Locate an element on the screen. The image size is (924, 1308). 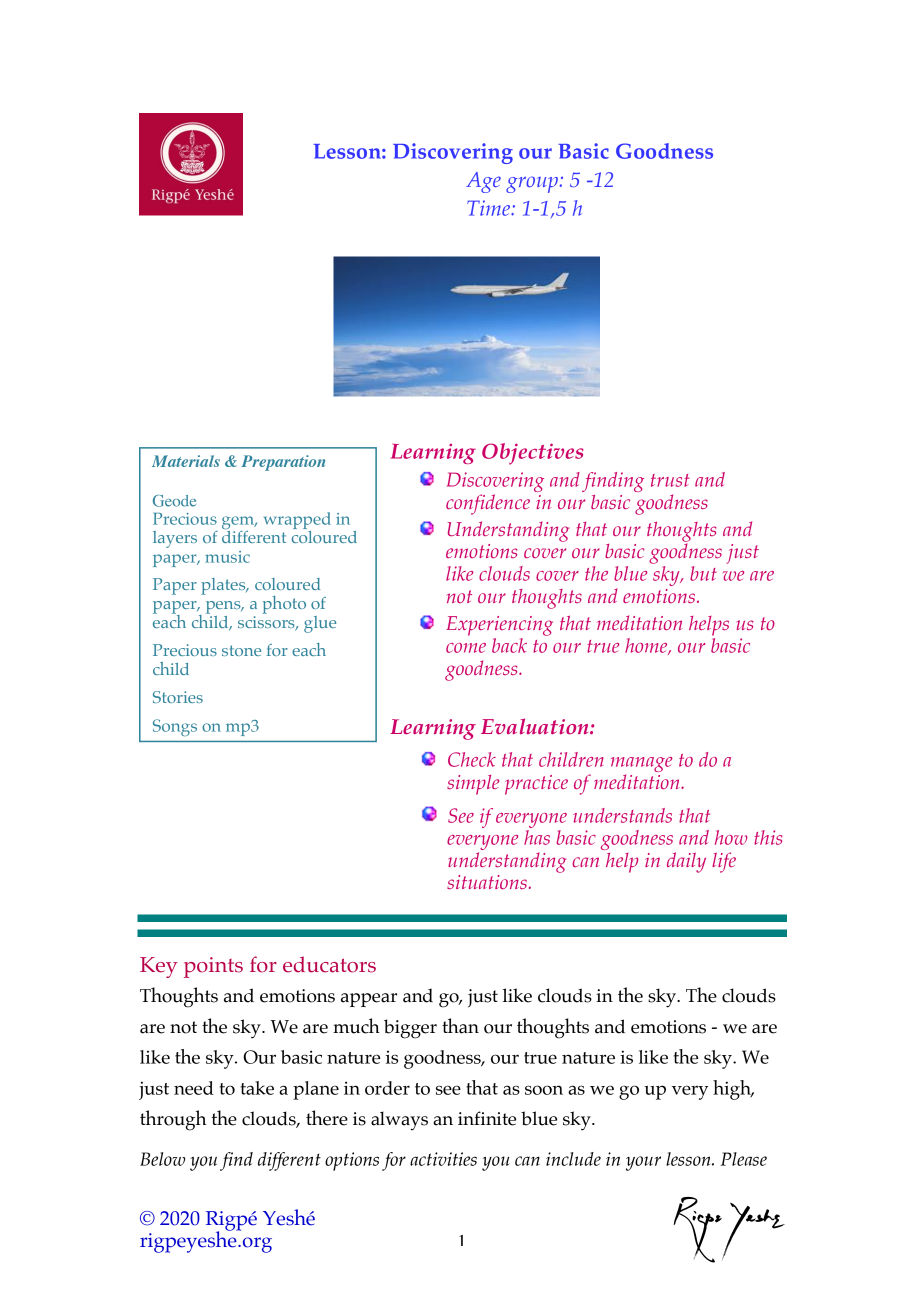
situations is located at coordinates (487, 882).
